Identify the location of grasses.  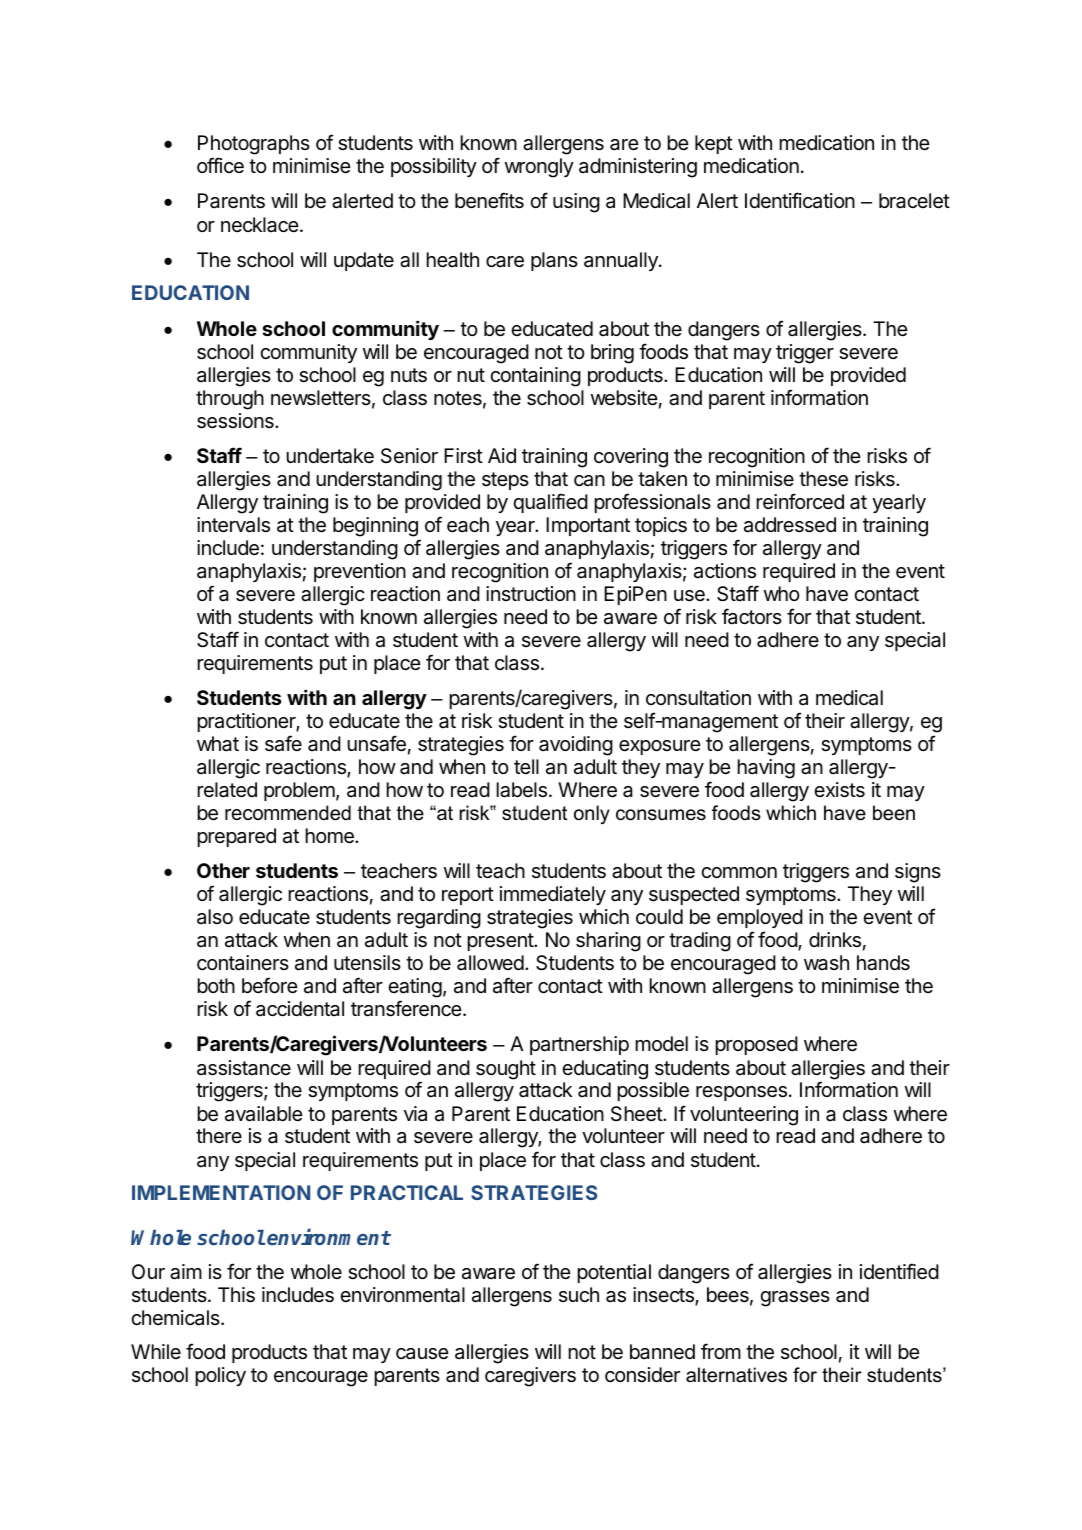
(795, 1299).
